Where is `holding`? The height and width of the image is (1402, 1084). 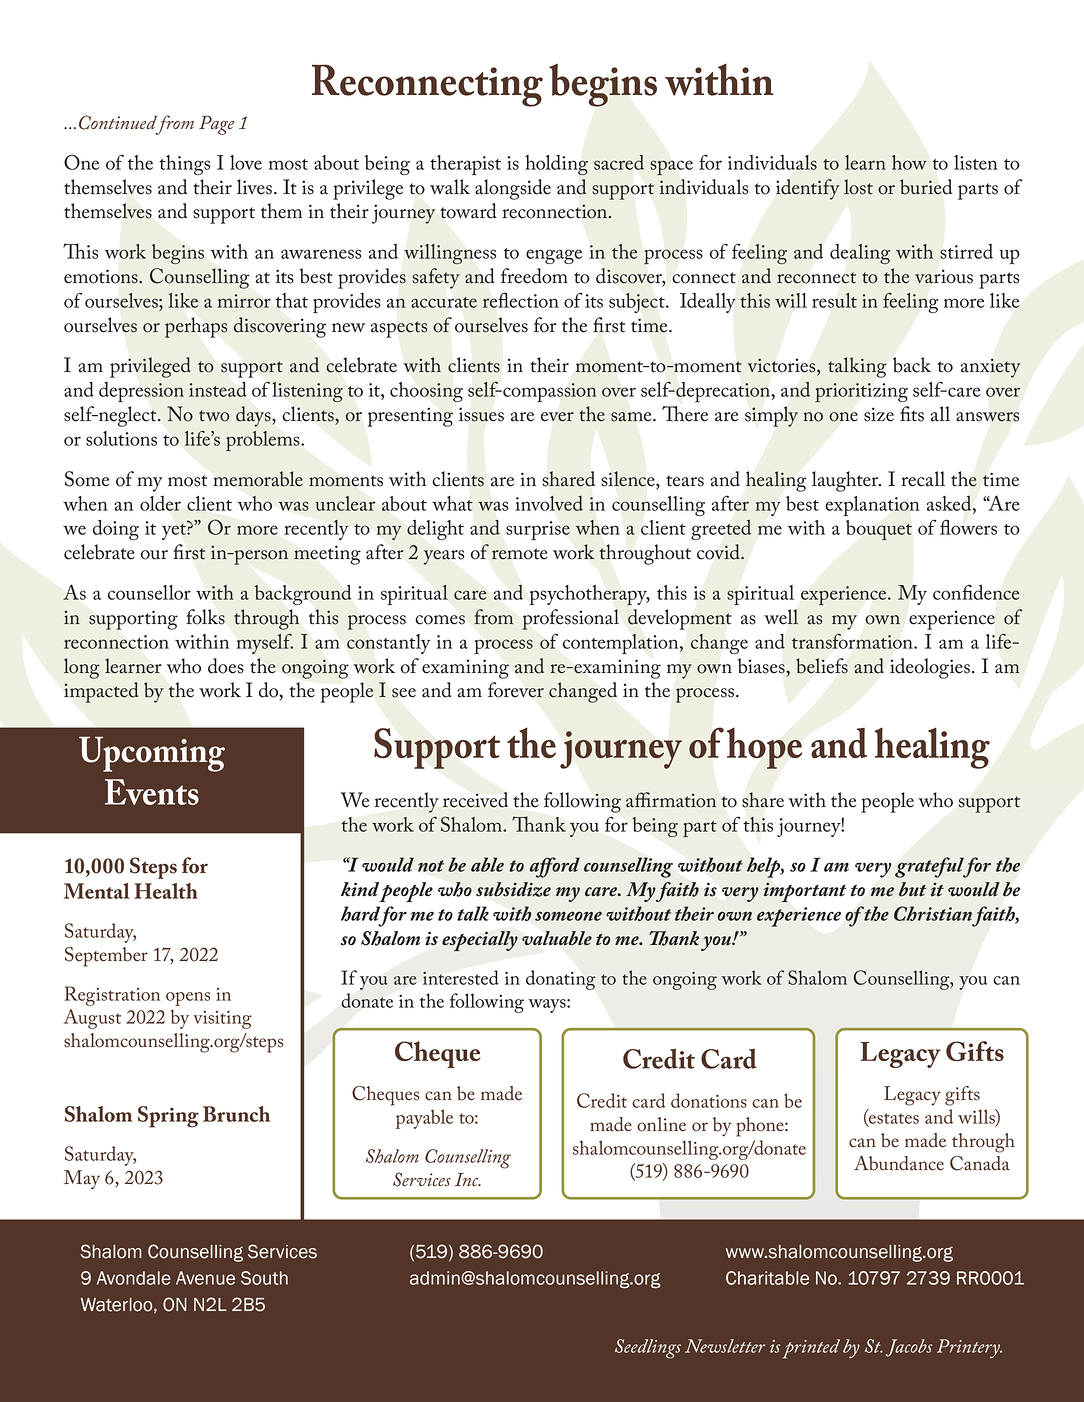
holding is located at coordinates (556, 165).
